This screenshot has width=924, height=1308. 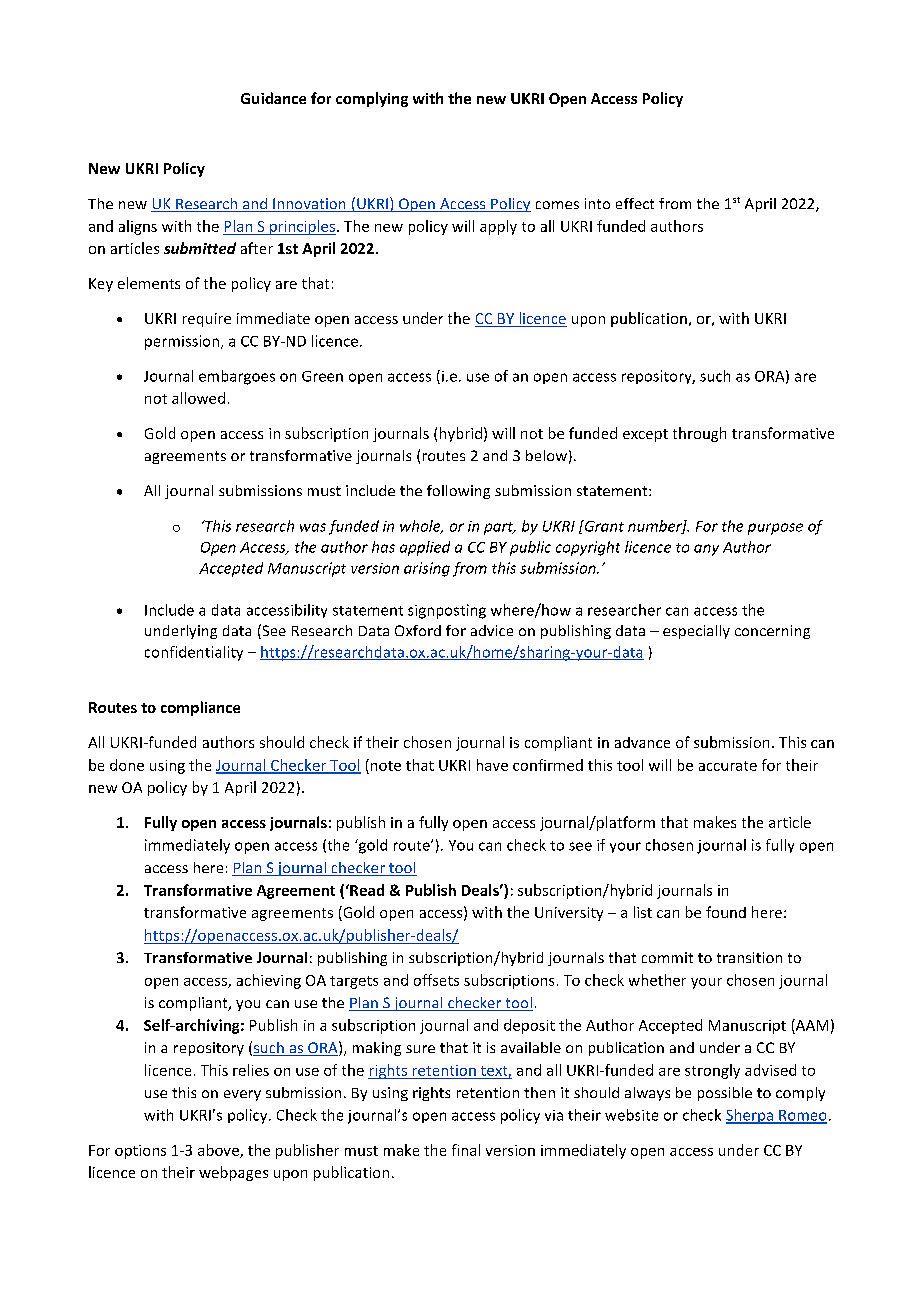 What do you see at coordinates (219, 1151) in the screenshot?
I see `above` at bounding box center [219, 1151].
